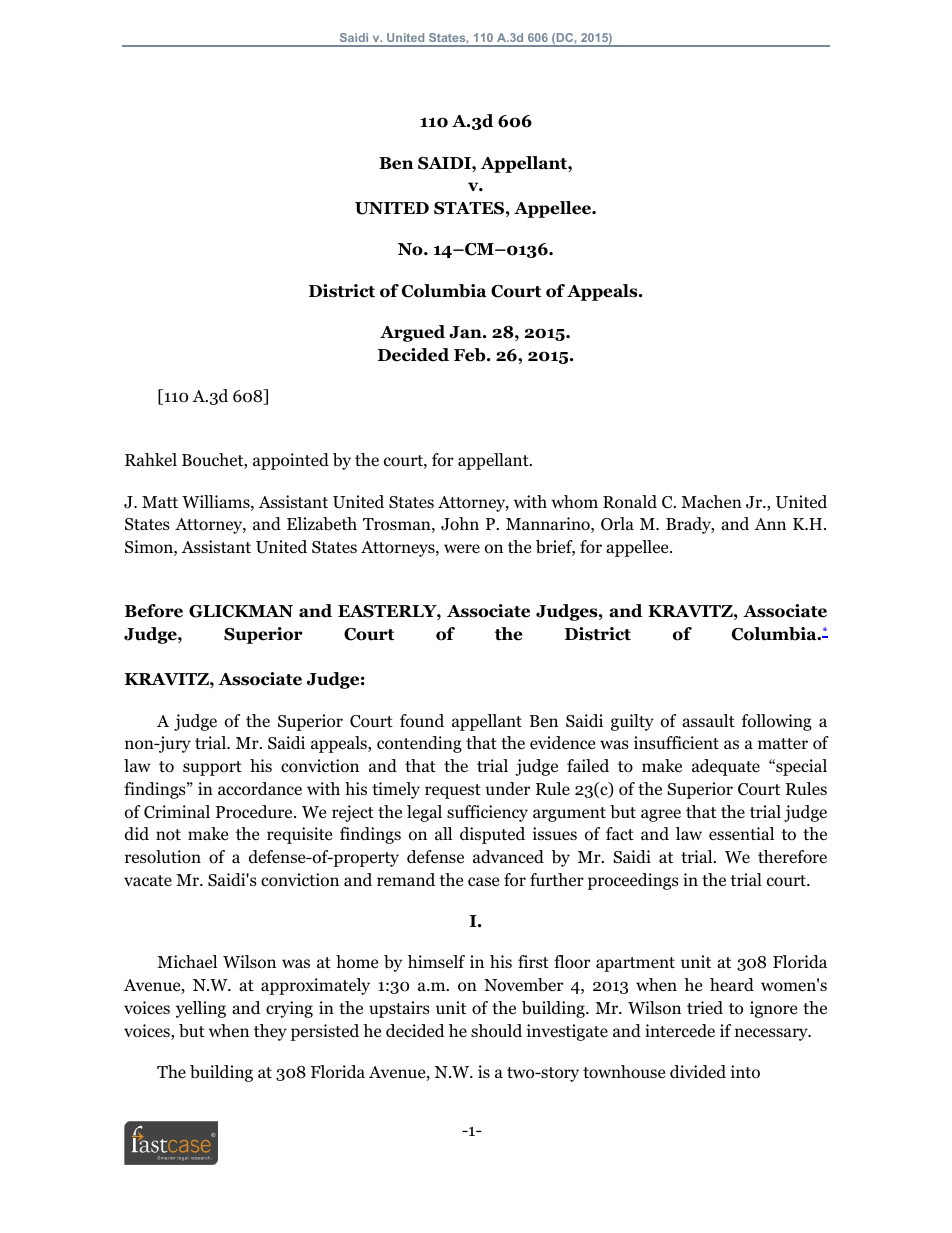 Image resolution: width=952 pixels, height=1233 pixels. Describe the element at coordinates (711, 501) in the document. I see `Machen` at that location.
